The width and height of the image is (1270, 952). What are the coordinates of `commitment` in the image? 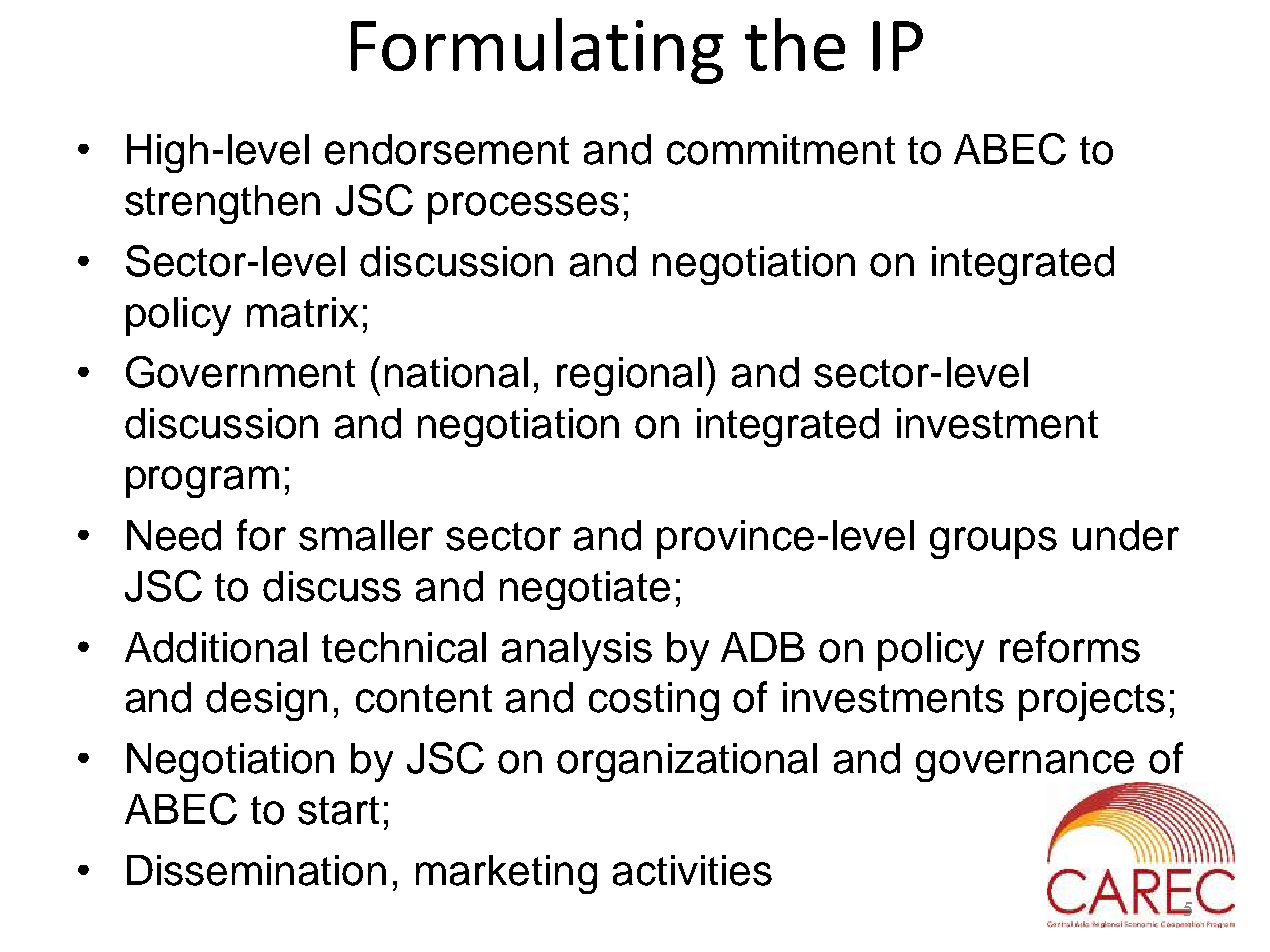 It's located at (781, 149).
